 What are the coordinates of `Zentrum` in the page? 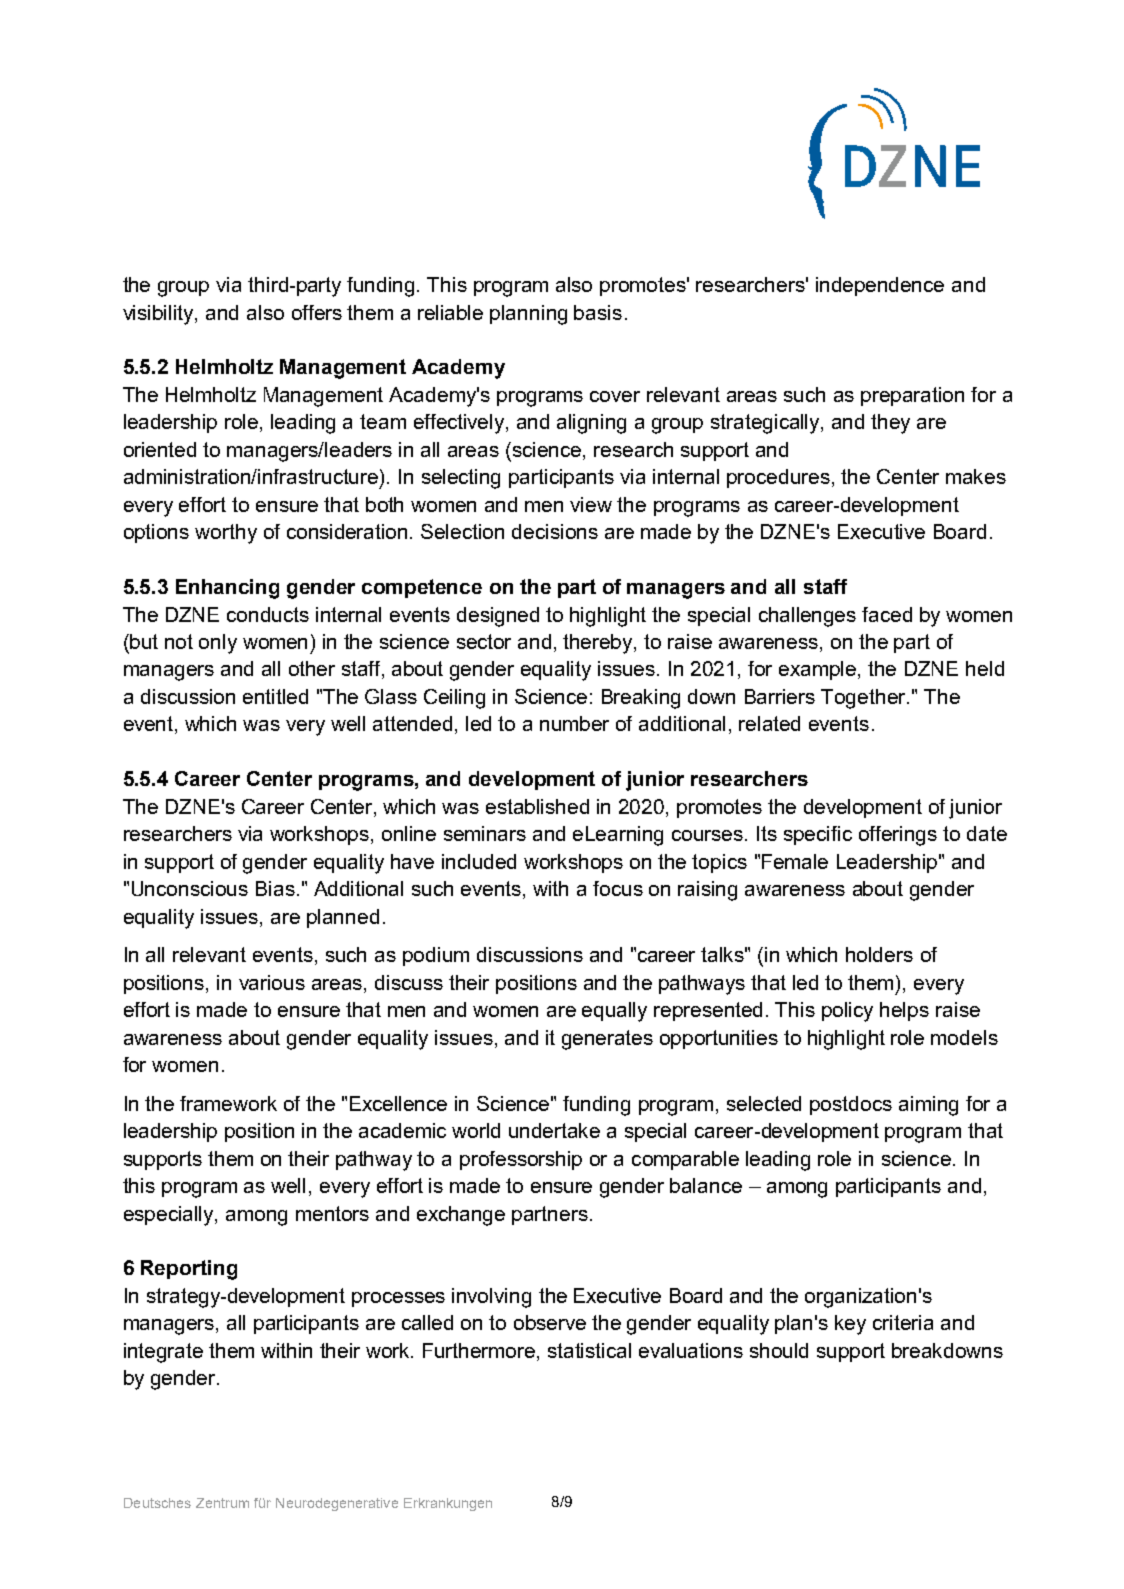 It's located at (222, 1503).
